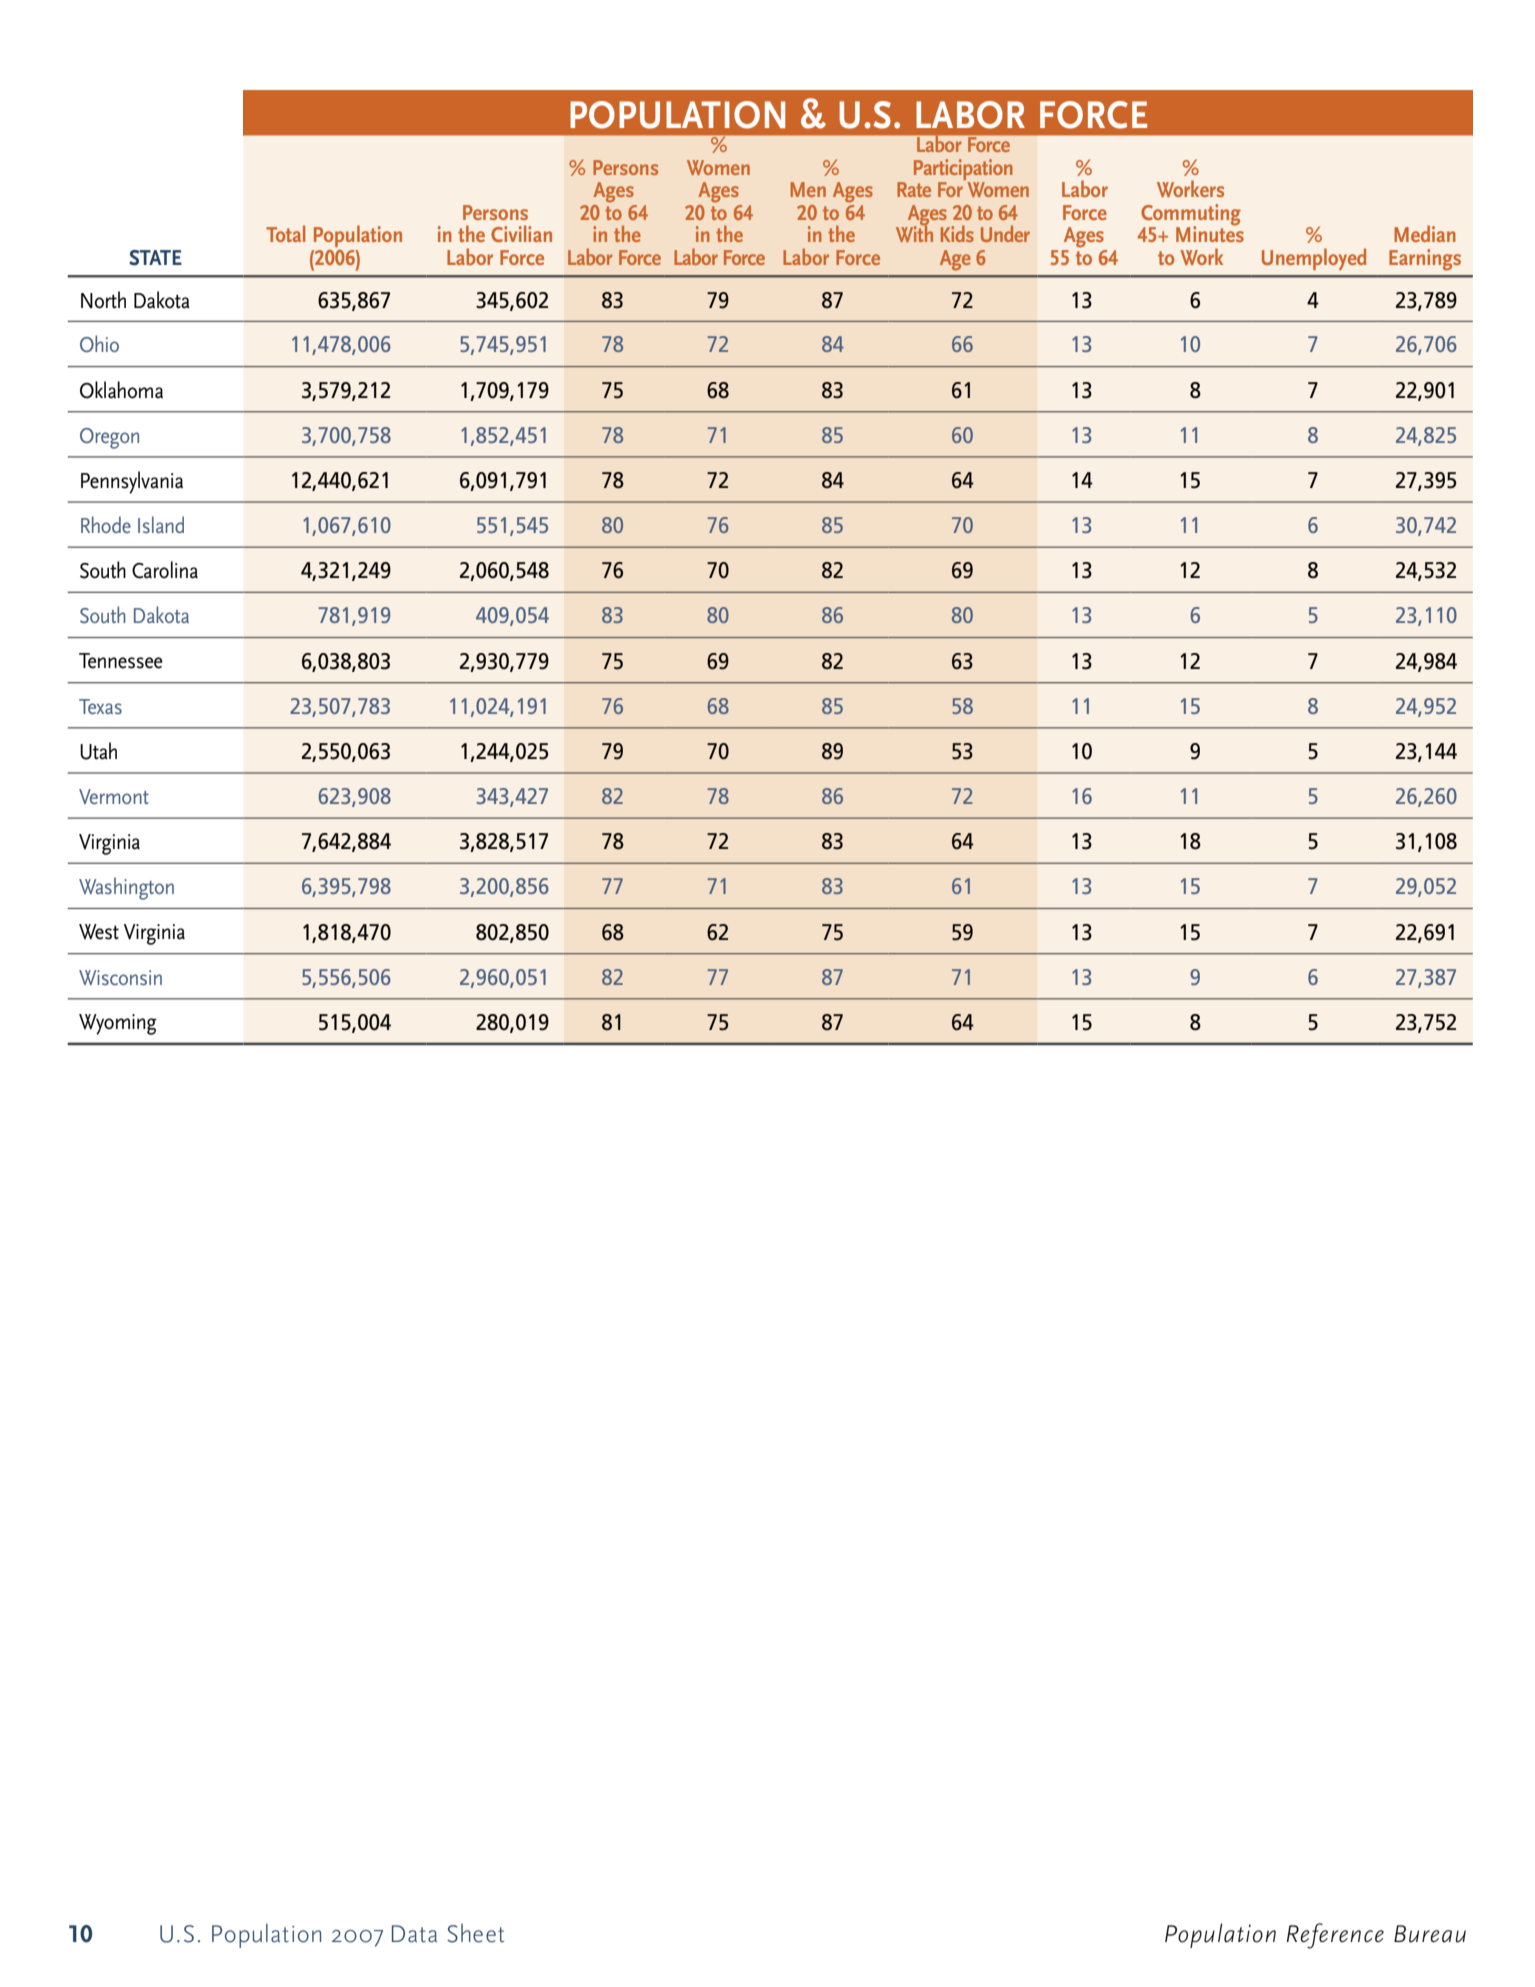  What do you see at coordinates (475, 1933) in the page?
I see `Sheet` at bounding box center [475, 1933].
